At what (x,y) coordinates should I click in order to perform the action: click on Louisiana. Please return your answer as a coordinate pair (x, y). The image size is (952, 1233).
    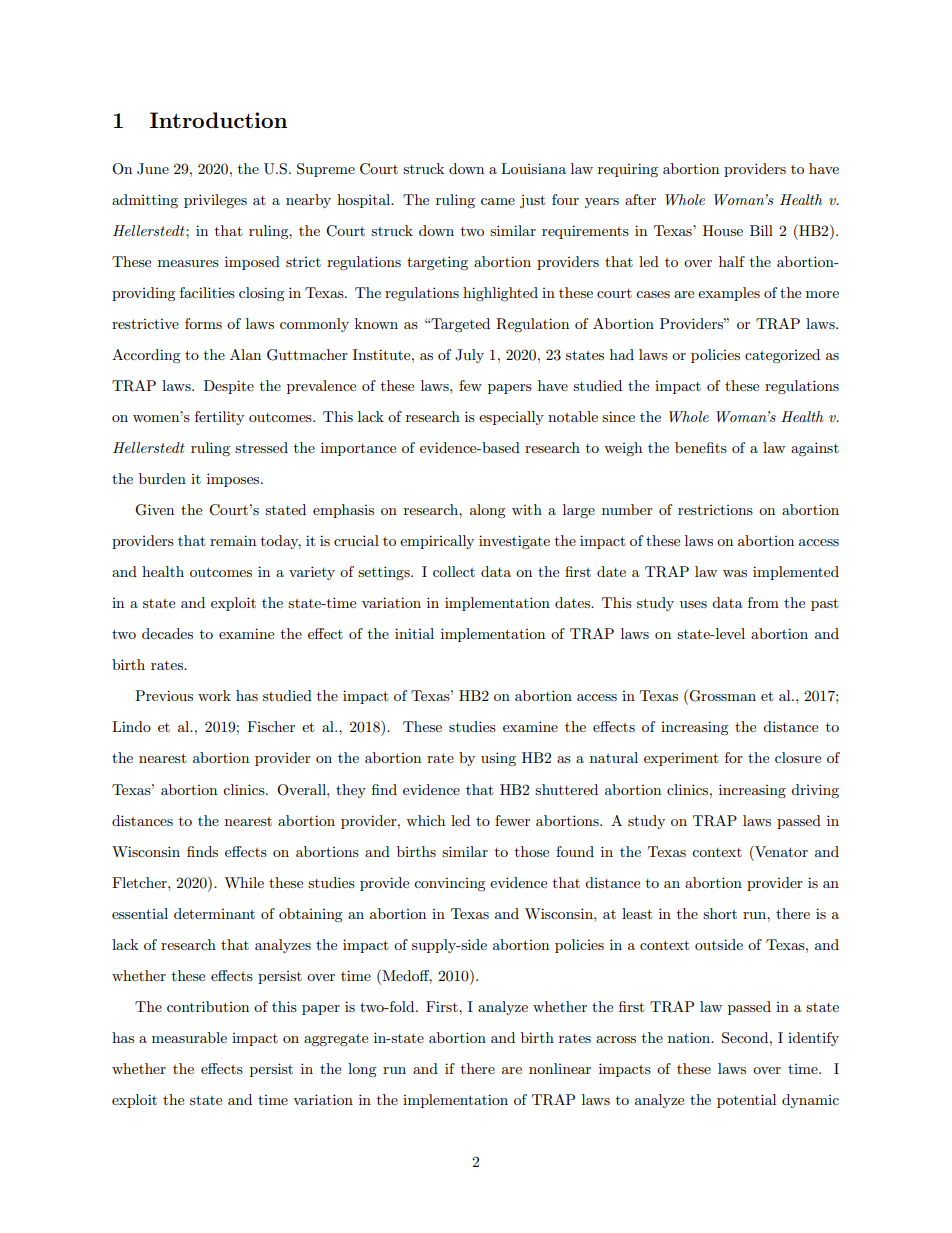
    Looking at the image, I should click on (533, 168).
